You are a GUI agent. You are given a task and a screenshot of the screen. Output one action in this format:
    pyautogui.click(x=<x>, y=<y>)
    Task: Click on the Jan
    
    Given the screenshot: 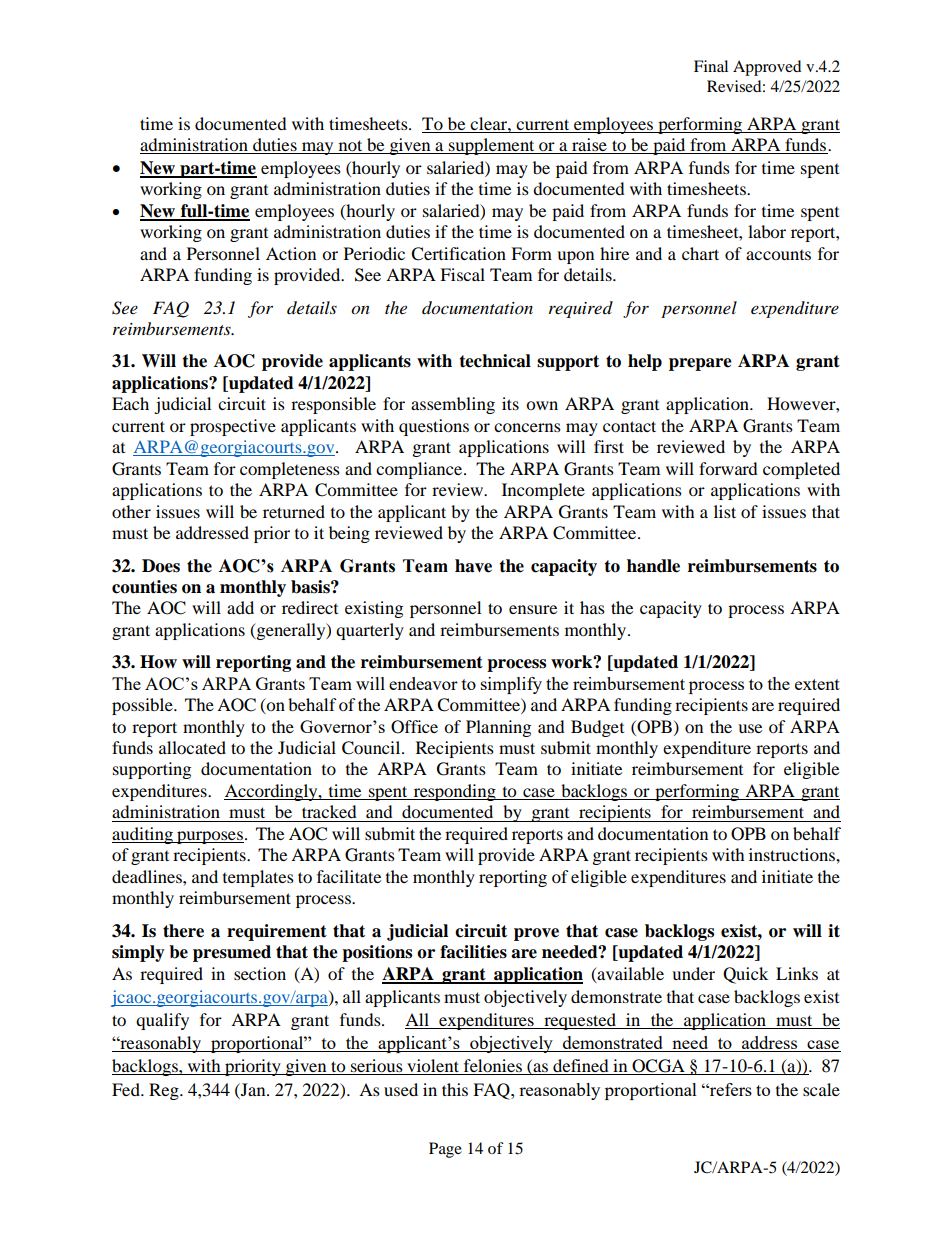 What is the action you would take?
    pyautogui.click(x=253, y=1089)
